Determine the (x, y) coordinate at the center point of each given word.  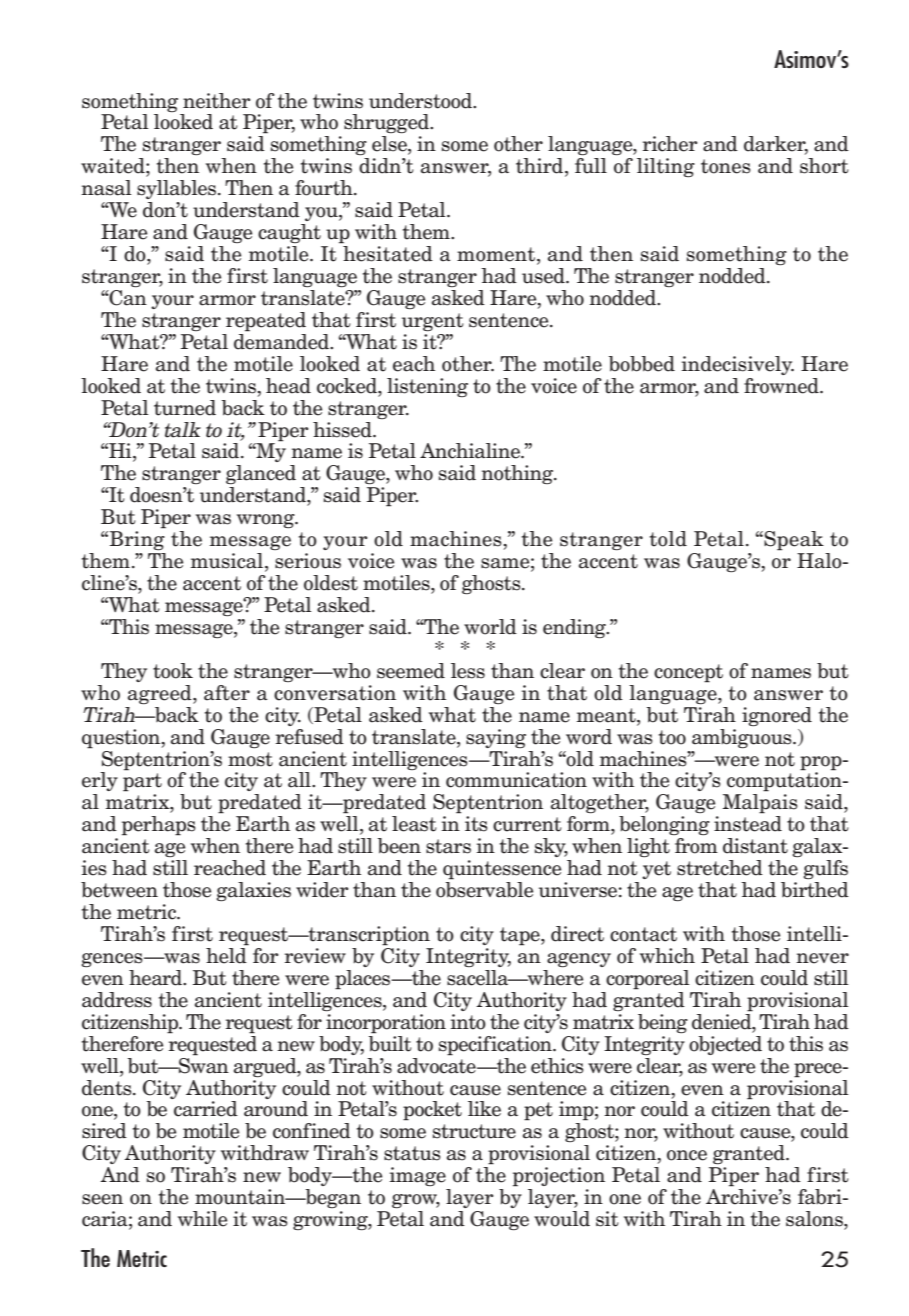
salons (815, 1219)
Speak (793, 541)
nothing (518, 474)
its (476, 824)
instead (748, 824)
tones (726, 166)
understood (421, 101)
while (202, 1219)
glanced (261, 474)
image (418, 1176)
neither (217, 101)
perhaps (159, 826)
